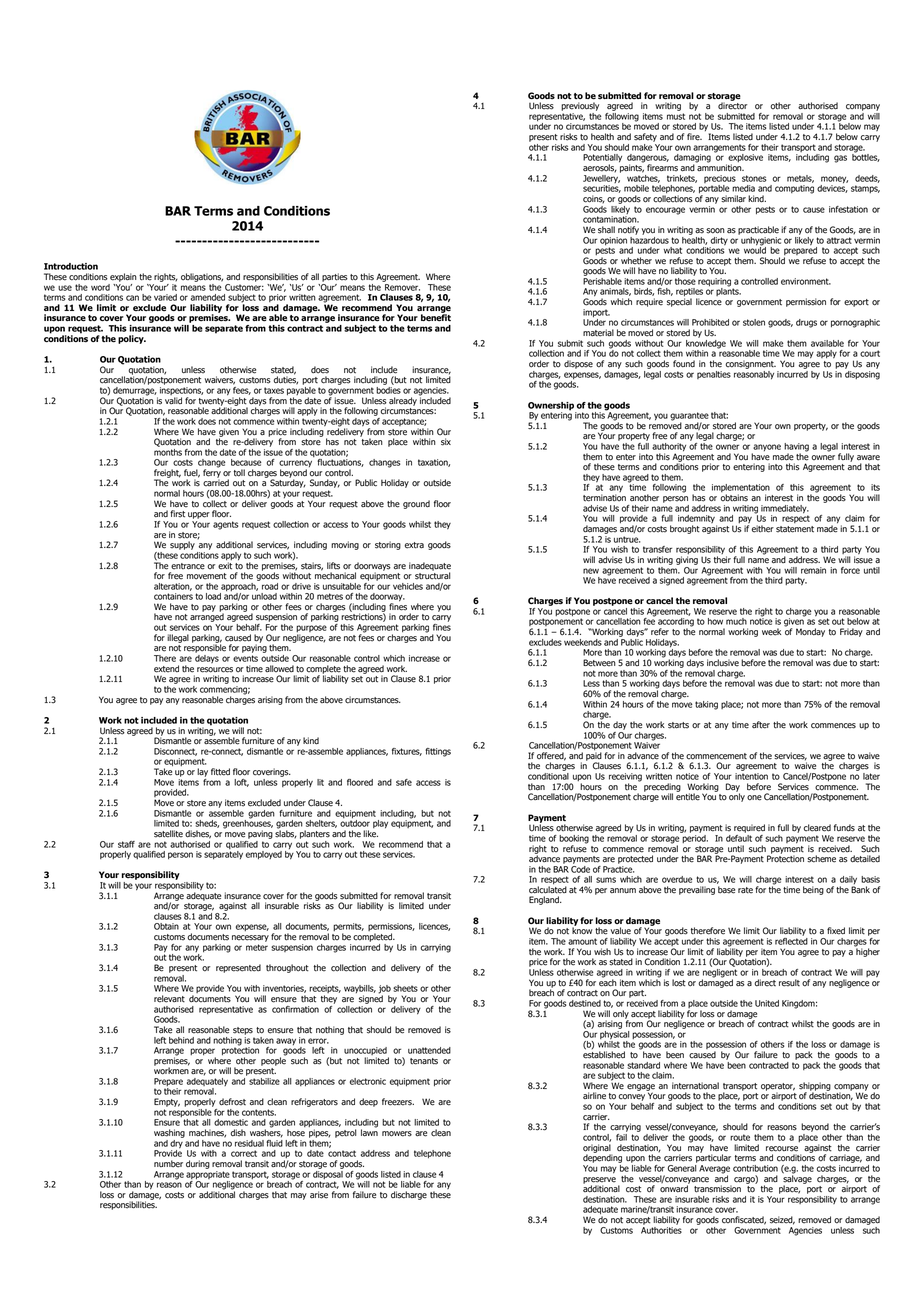  Describe the element at coordinates (744, 159) in the screenshot. I see `explosive` at that location.
